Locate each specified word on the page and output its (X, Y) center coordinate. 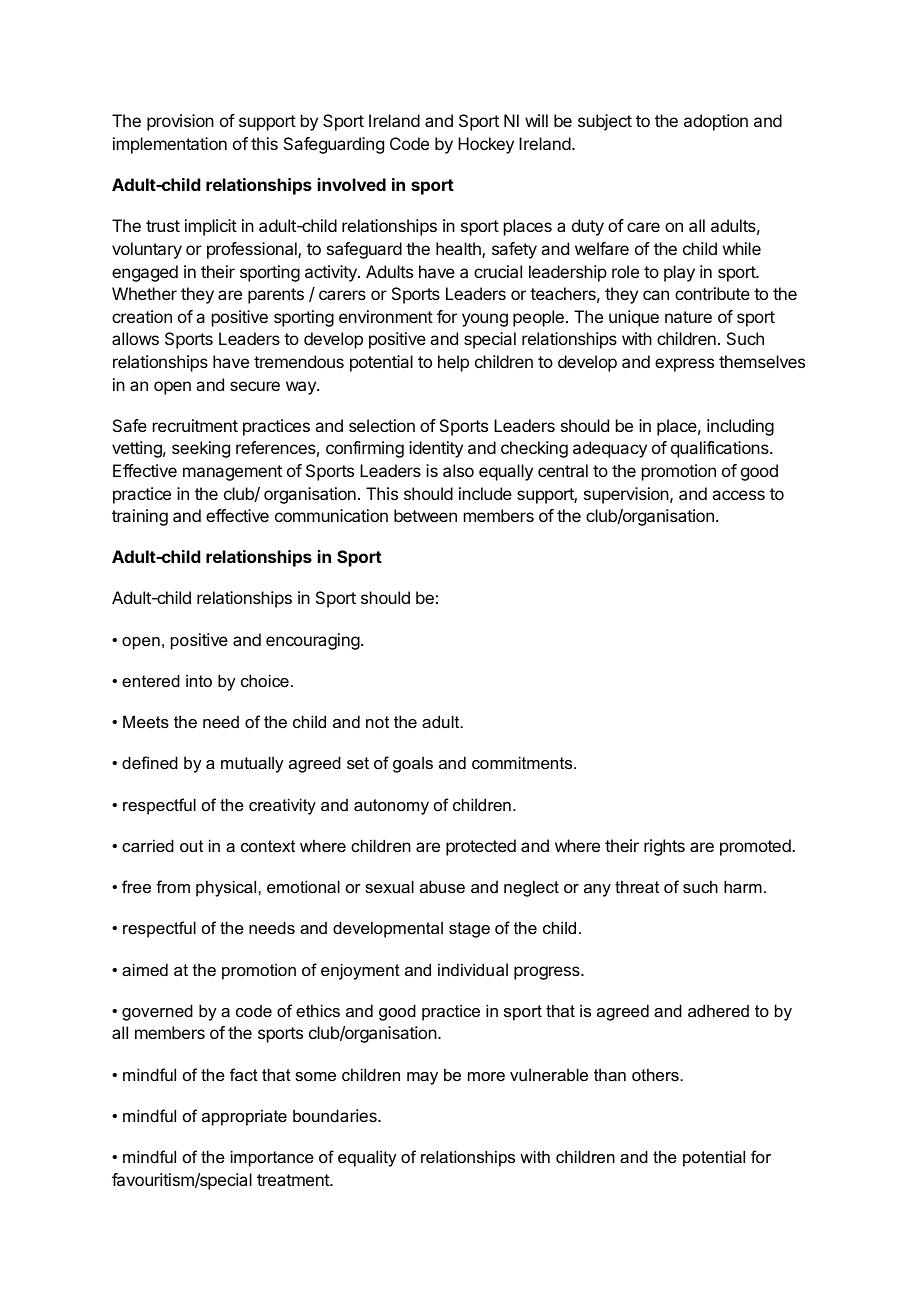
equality (367, 1158)
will (536, 120)
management (232, 473)
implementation (170, 145)
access (738, 495)
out (191, 846)
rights (664, 847)
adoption (716, 122)
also (458, 470)
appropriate (244, 1117)
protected (481, 847)
